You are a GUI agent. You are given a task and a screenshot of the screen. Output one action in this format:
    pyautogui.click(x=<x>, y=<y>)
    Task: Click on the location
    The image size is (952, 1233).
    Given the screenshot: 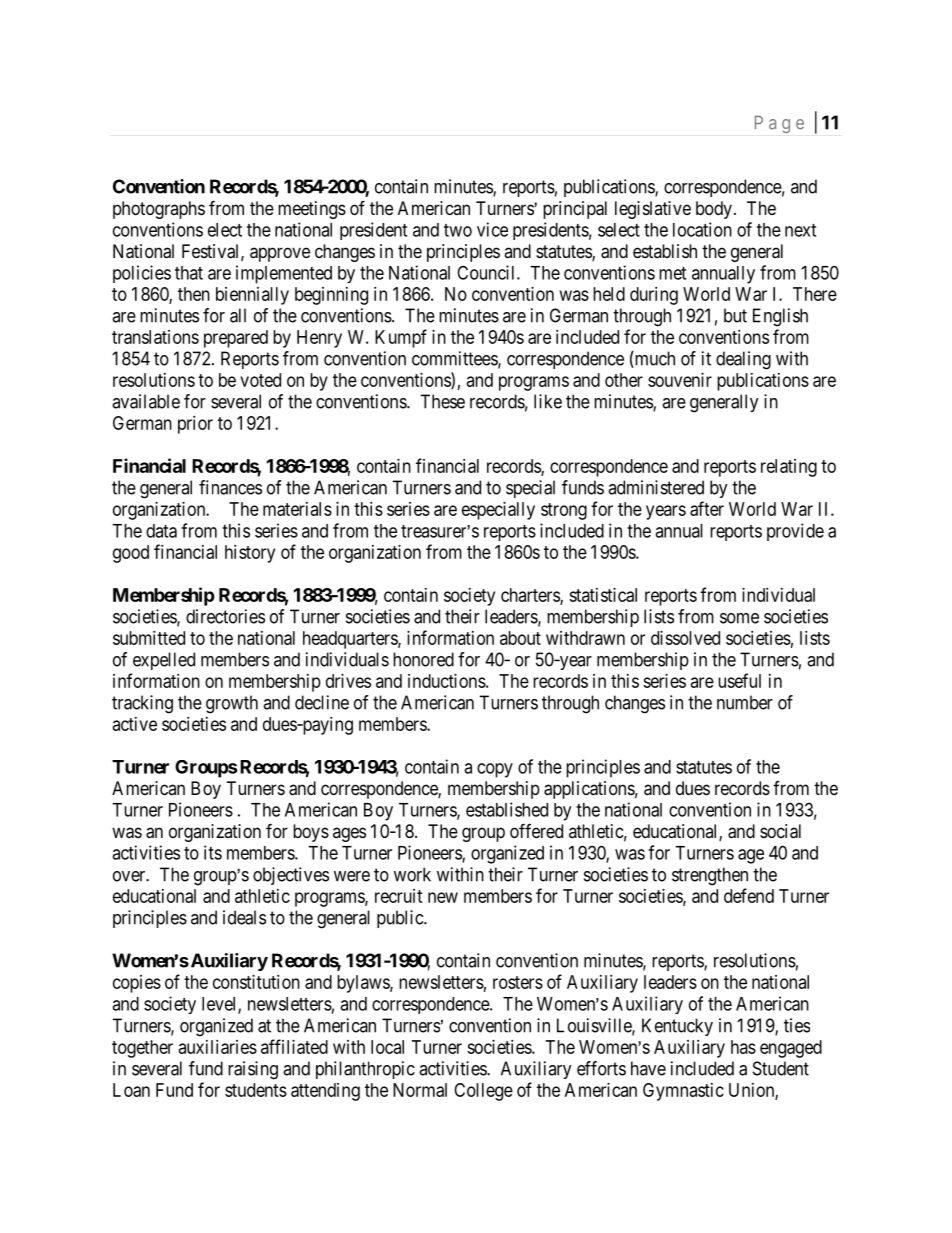 What is the action you would take?
    pyautogui.click(x=702, y=229)
